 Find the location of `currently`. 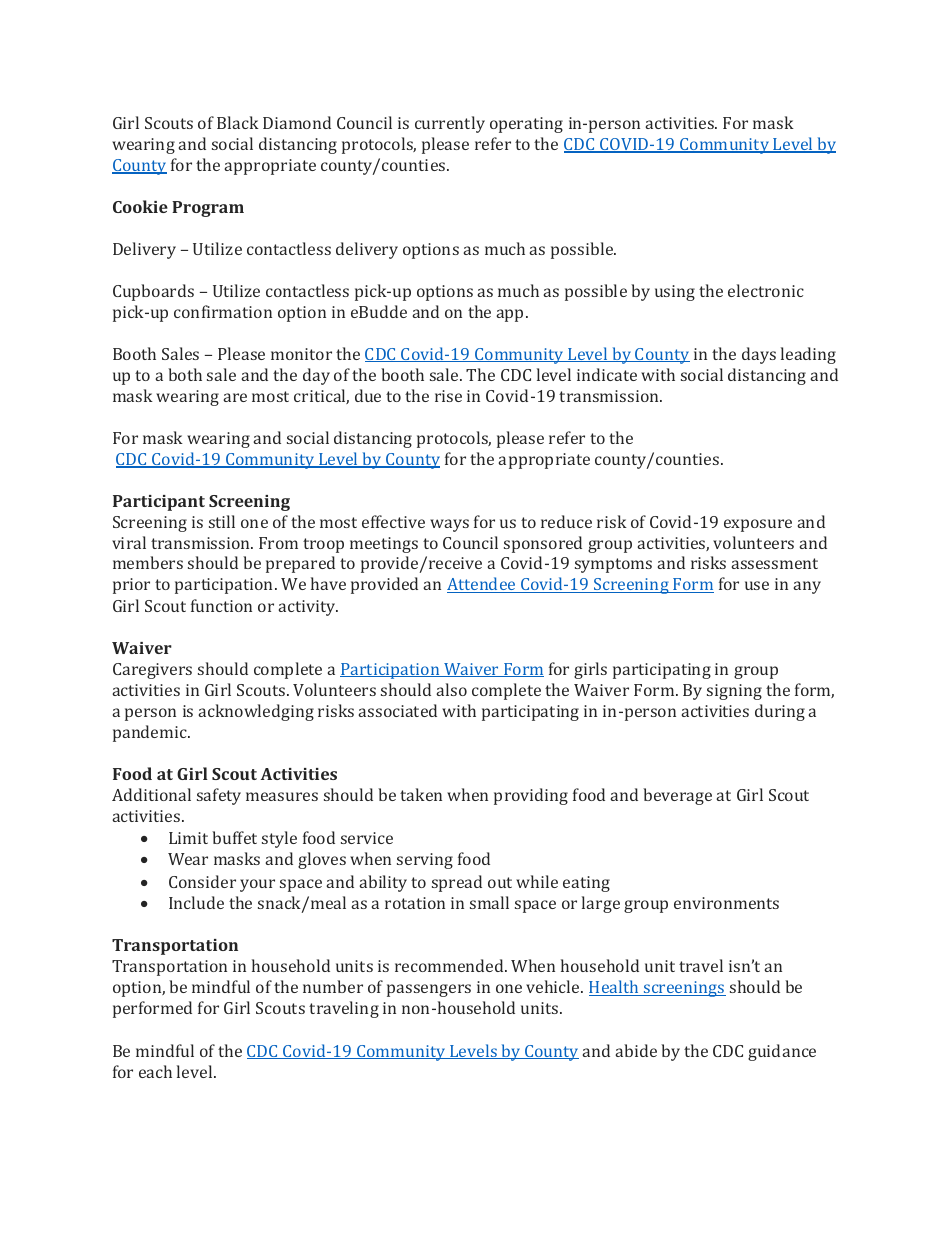

currently is located at coordinates (450, 124).
